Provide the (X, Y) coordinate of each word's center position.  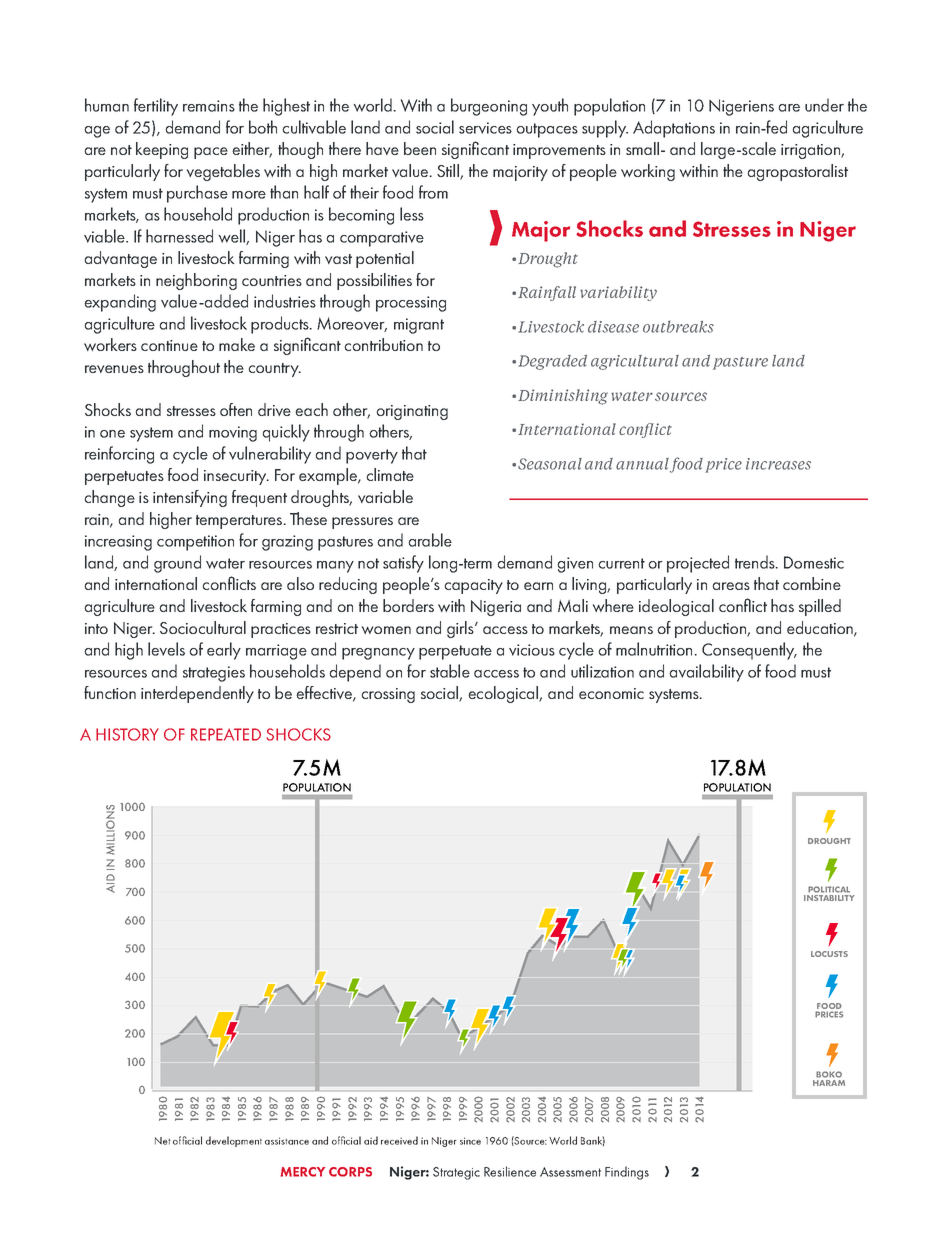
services (485, 128)
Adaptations (674, 129)
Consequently (749, 651)
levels (166, 649)
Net (162, 1141)
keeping (162, 150)
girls (461, 629)
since (470, 1141)
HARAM (829, 1083)
